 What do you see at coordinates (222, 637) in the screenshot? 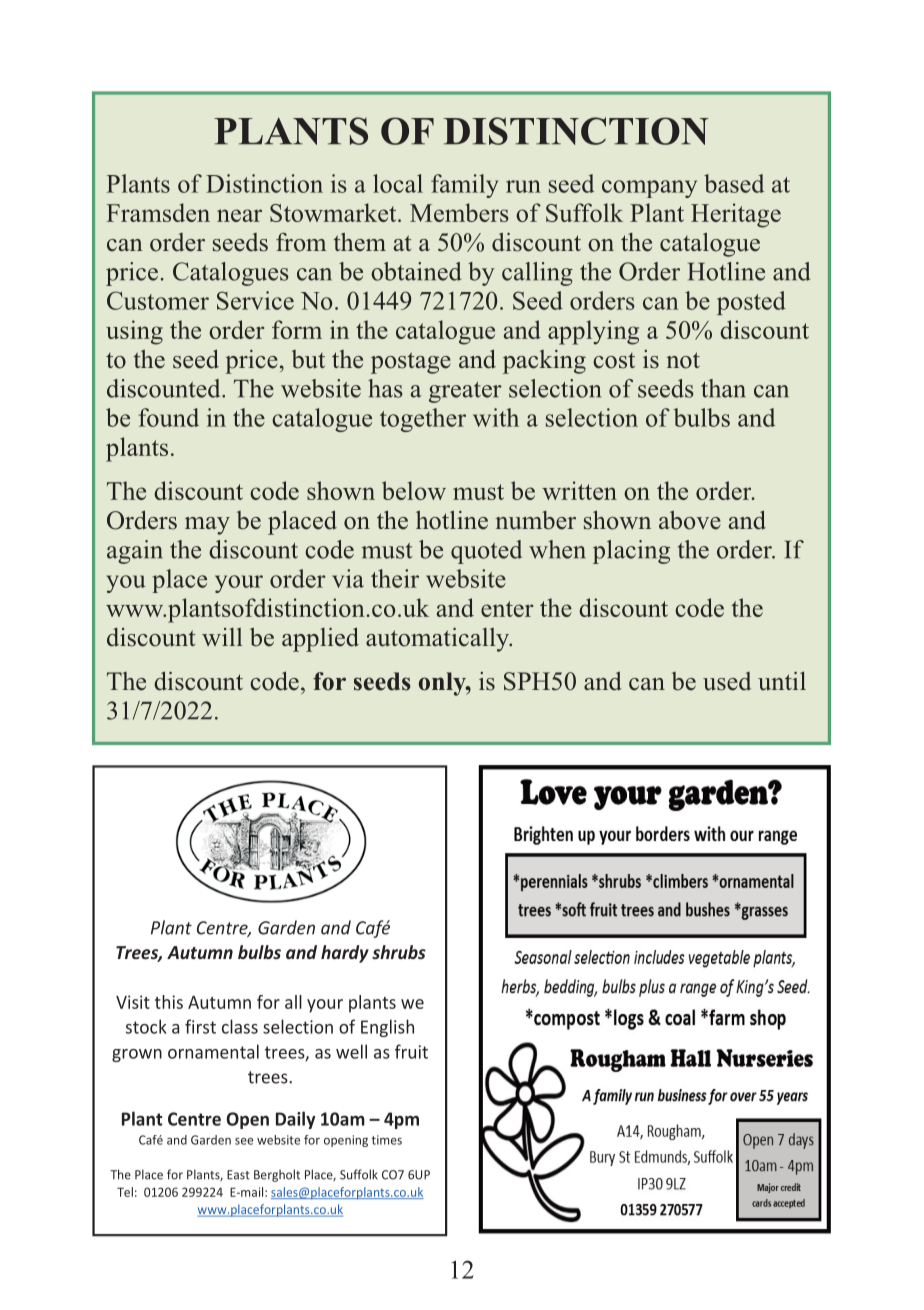
I see `will` at bounding box center [222, 637].
